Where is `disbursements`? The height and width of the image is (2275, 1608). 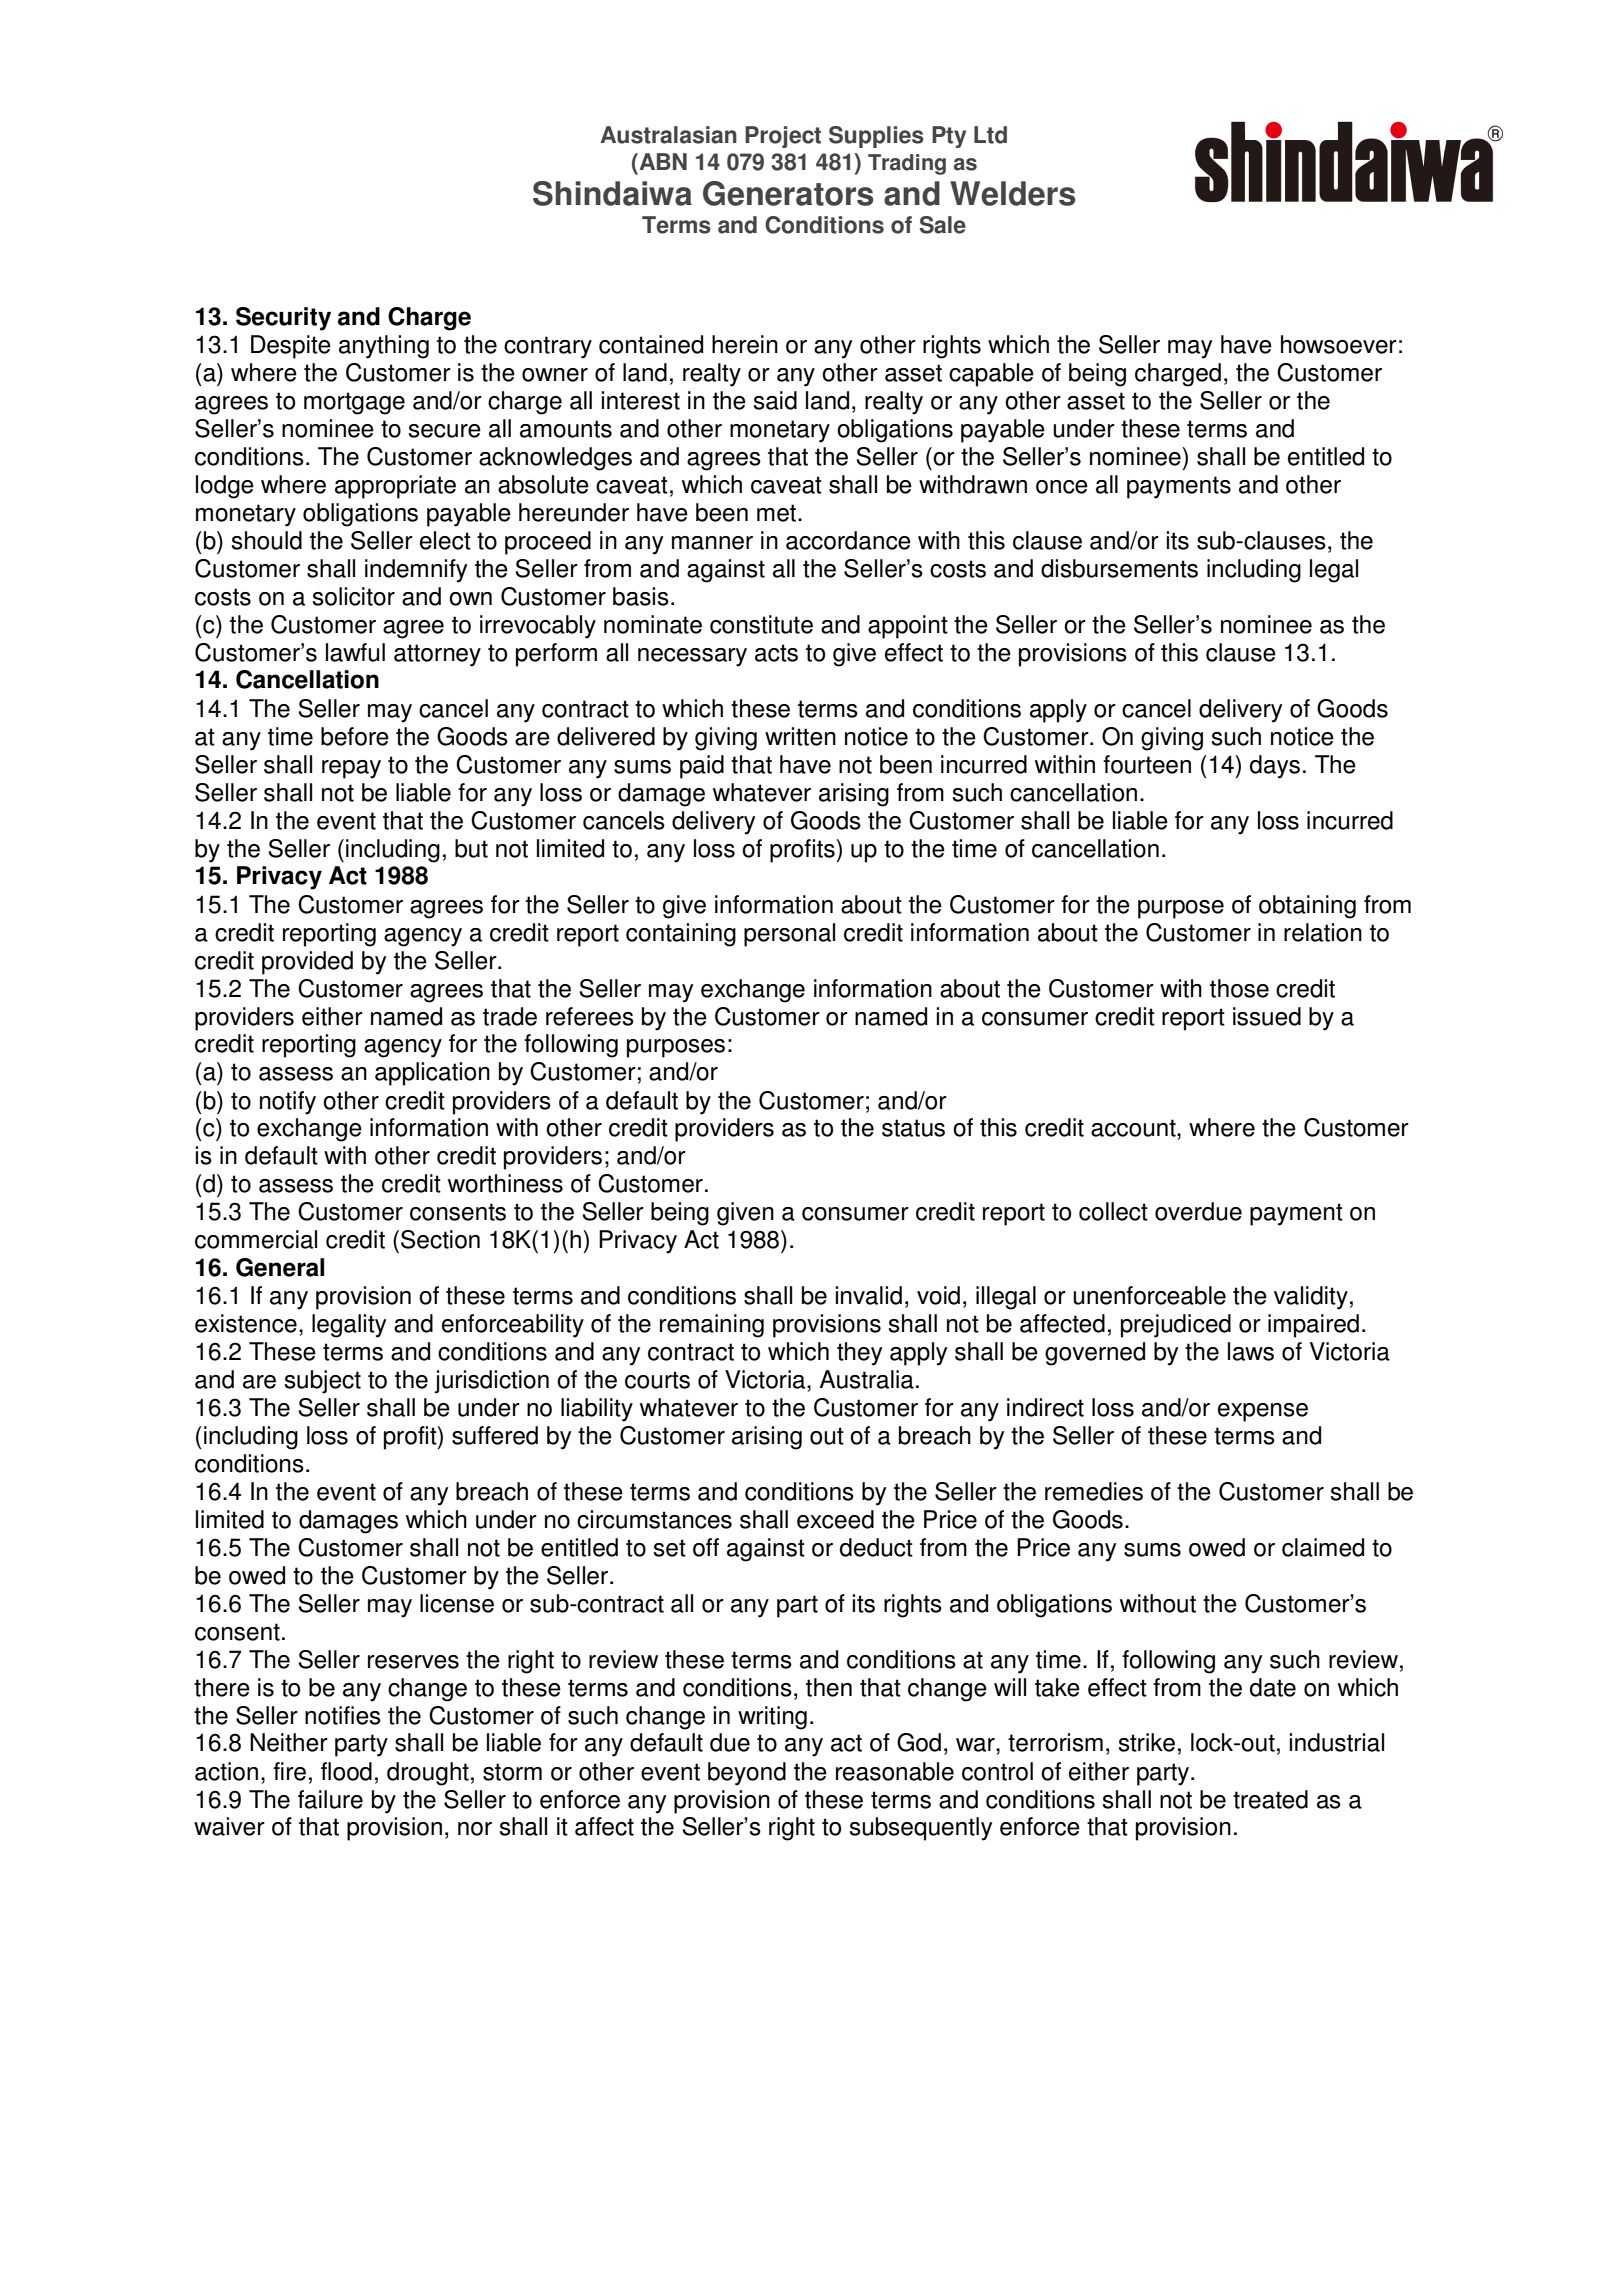
disbursements is located at coordinates (1119, 568).
